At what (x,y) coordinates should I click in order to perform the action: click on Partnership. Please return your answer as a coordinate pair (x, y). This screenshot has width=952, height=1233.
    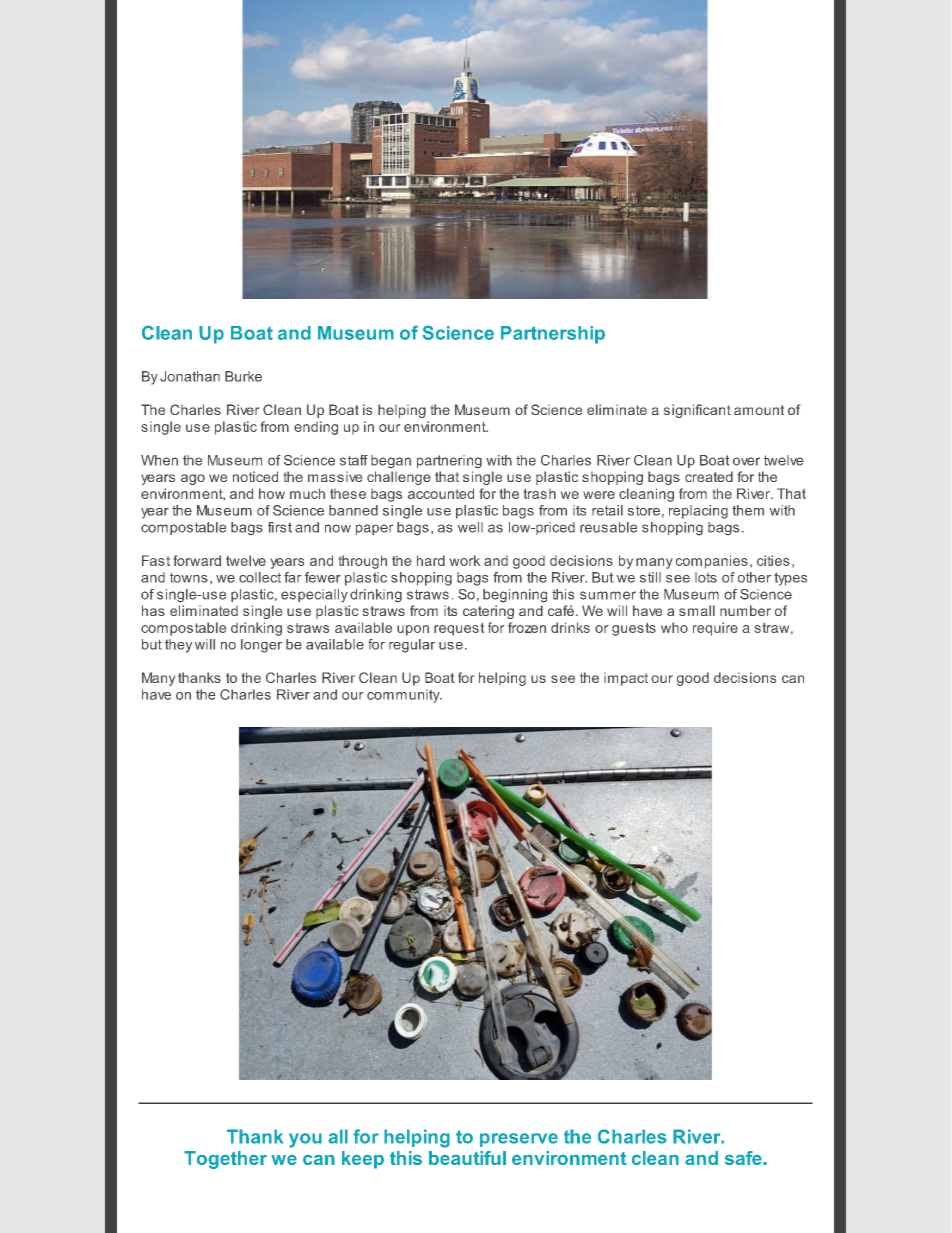
    Looking at the image, I should click on (553, 335).
